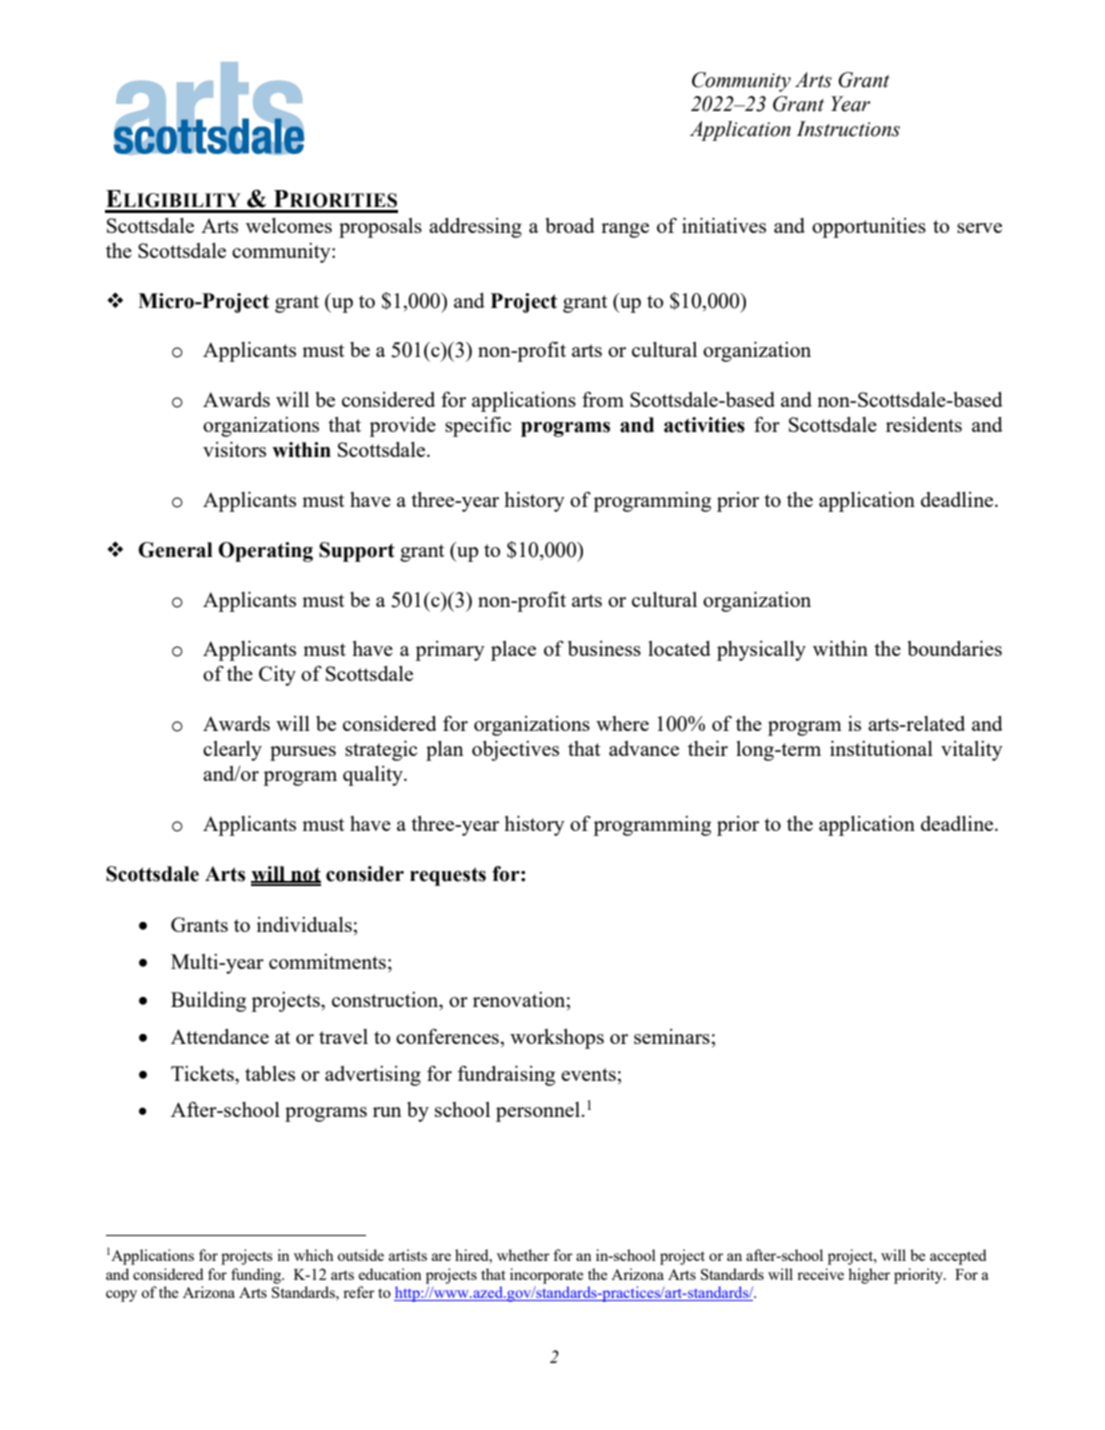 This image has height=1430, width=1105. I want to click on requests, so click(448, 876).
